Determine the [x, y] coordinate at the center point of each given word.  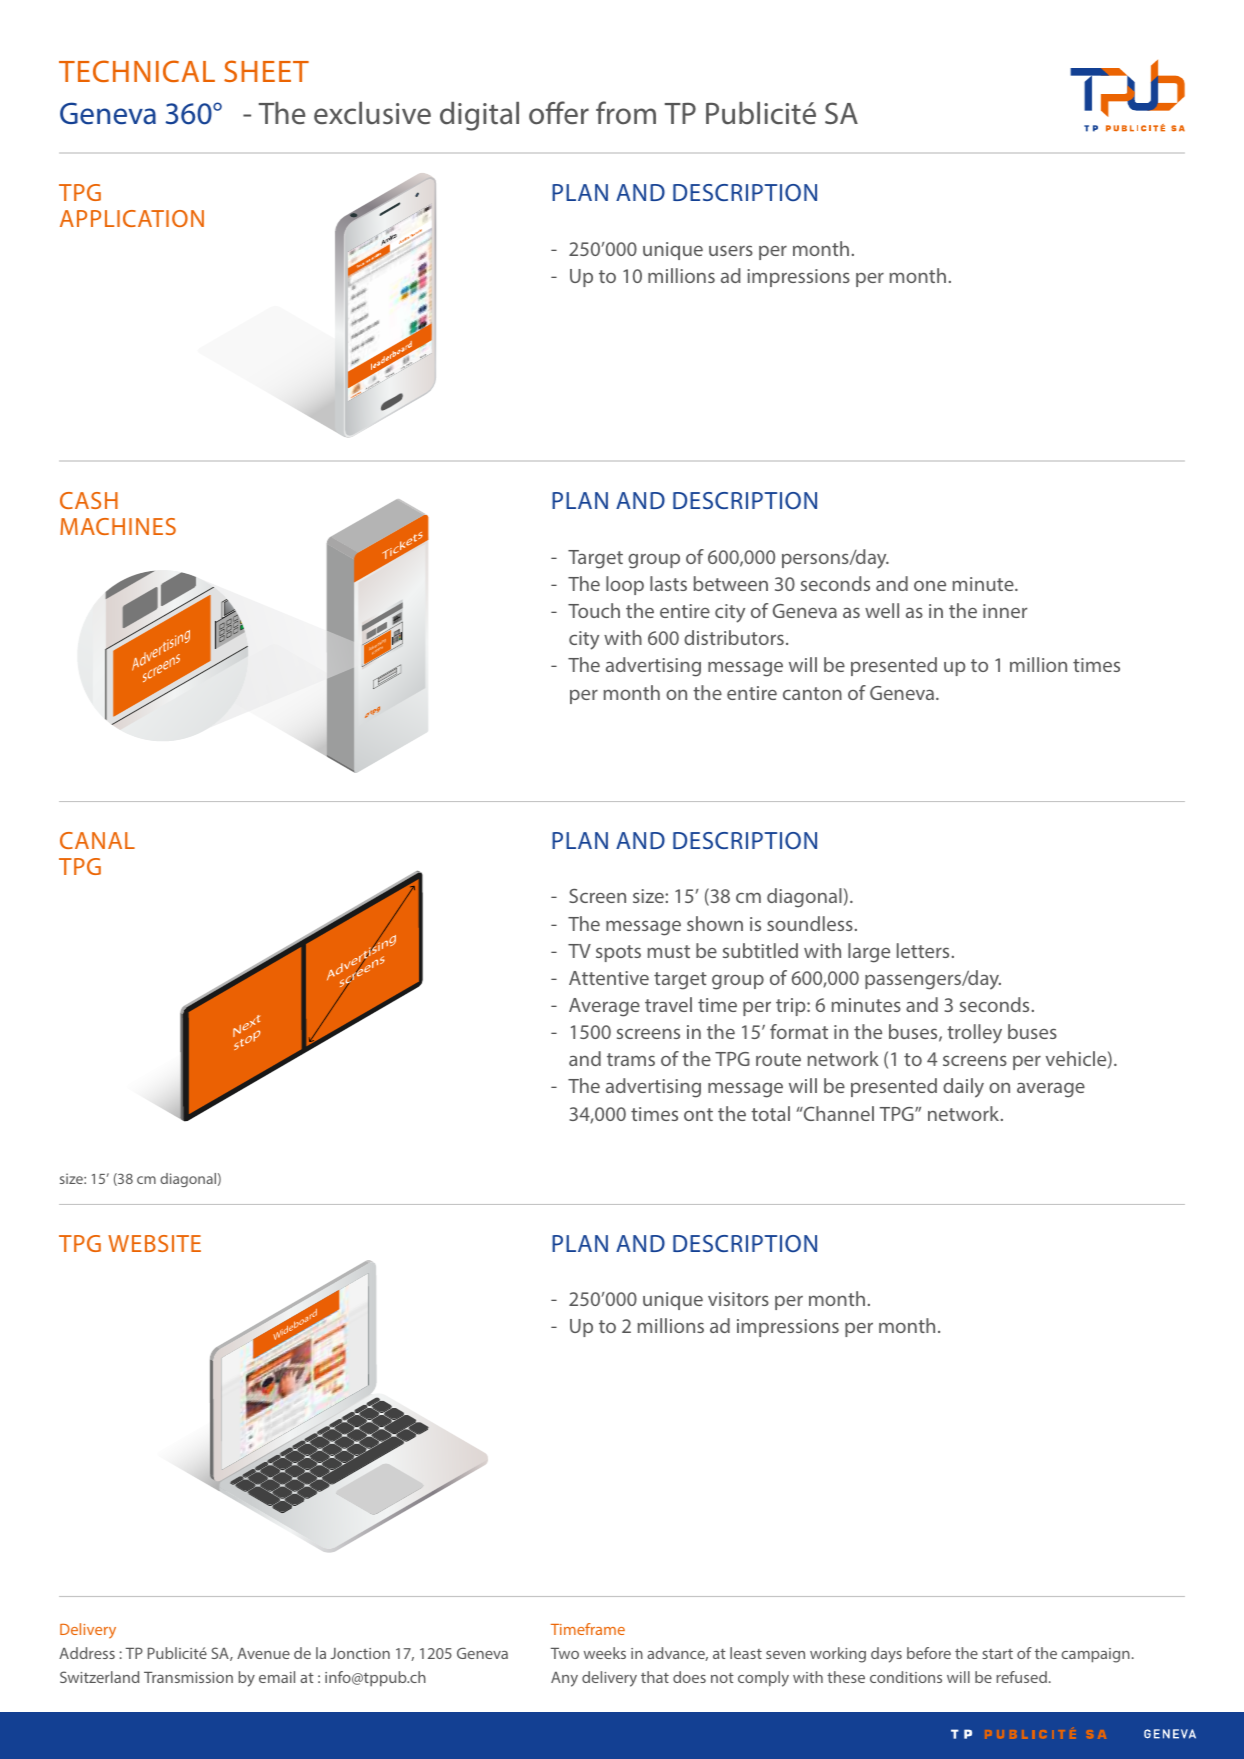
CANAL [97, 840]
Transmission [188, 1677]
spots [618, 953]
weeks [605, 1653]
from [626, 113]
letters [923, 950]
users [731, 250]
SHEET [266, 71]
